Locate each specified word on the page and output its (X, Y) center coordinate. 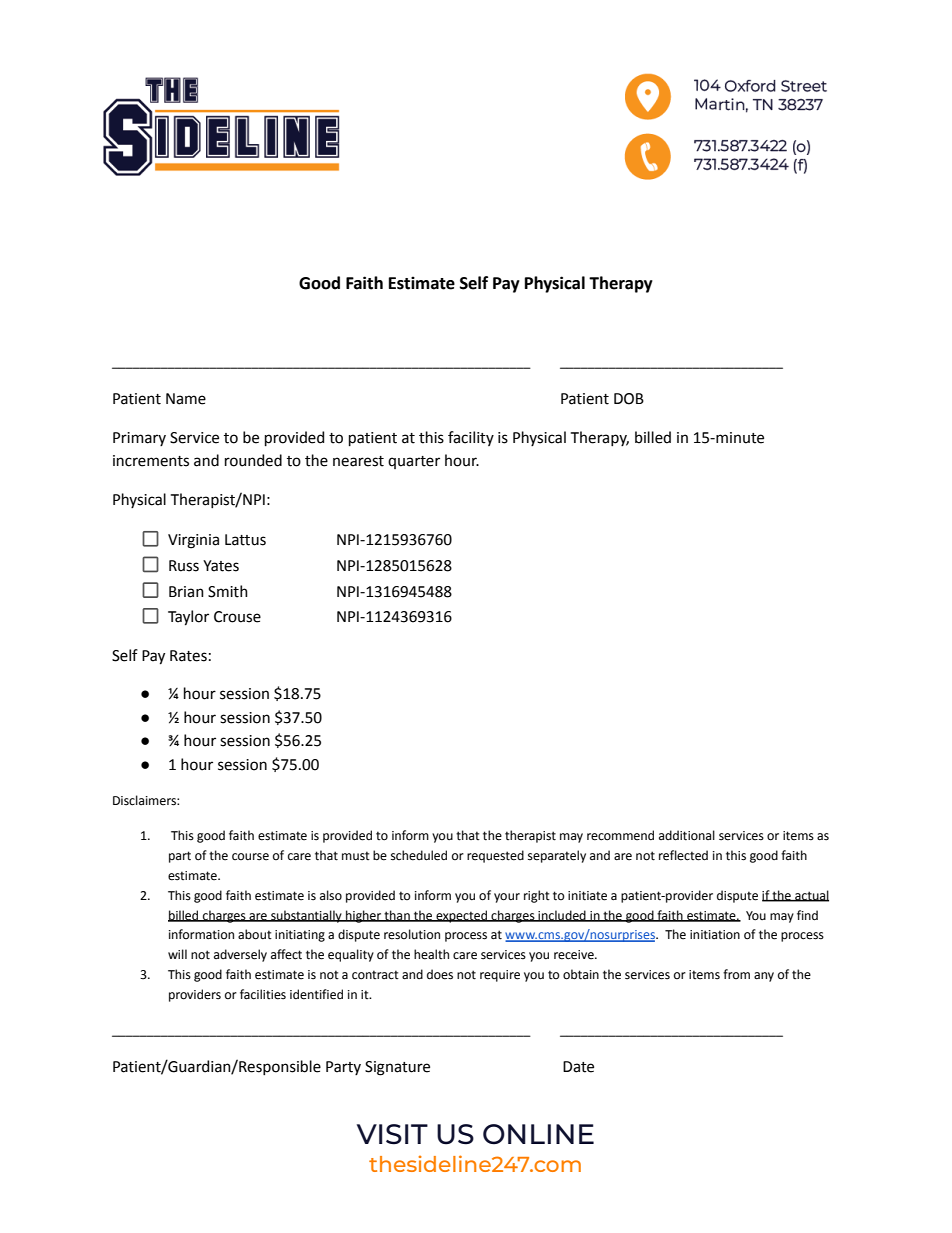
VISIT (392, 1134)
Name (186, 399)
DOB (629, 399)
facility (471, 438)
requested (495, 856)
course (250, 857)
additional (687, 835)
